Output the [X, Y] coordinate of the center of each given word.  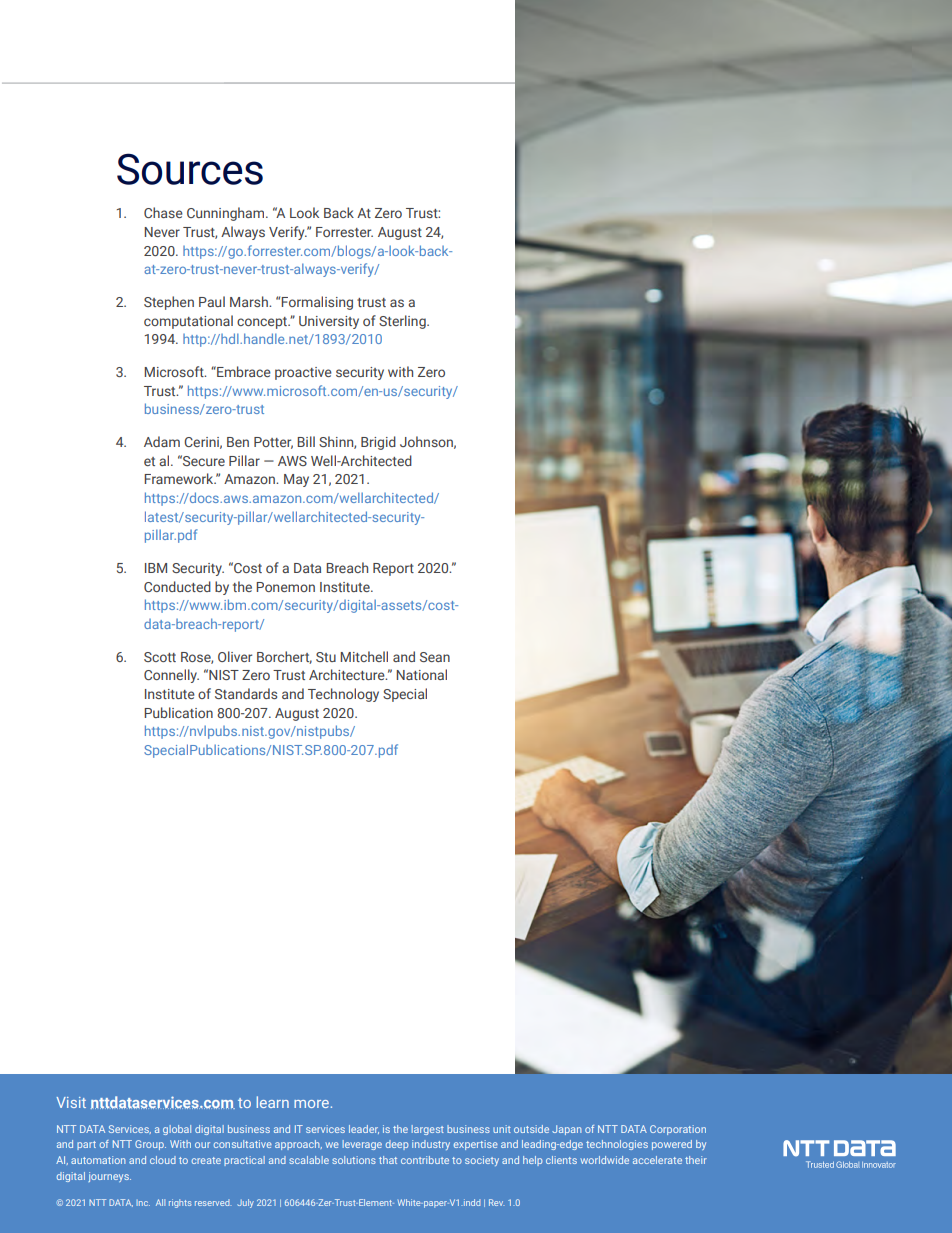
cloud [163, 1160]
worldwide [604, 1160]
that [388, 1160]
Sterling [403, 322]
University [329, 322]
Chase [163, 212]
